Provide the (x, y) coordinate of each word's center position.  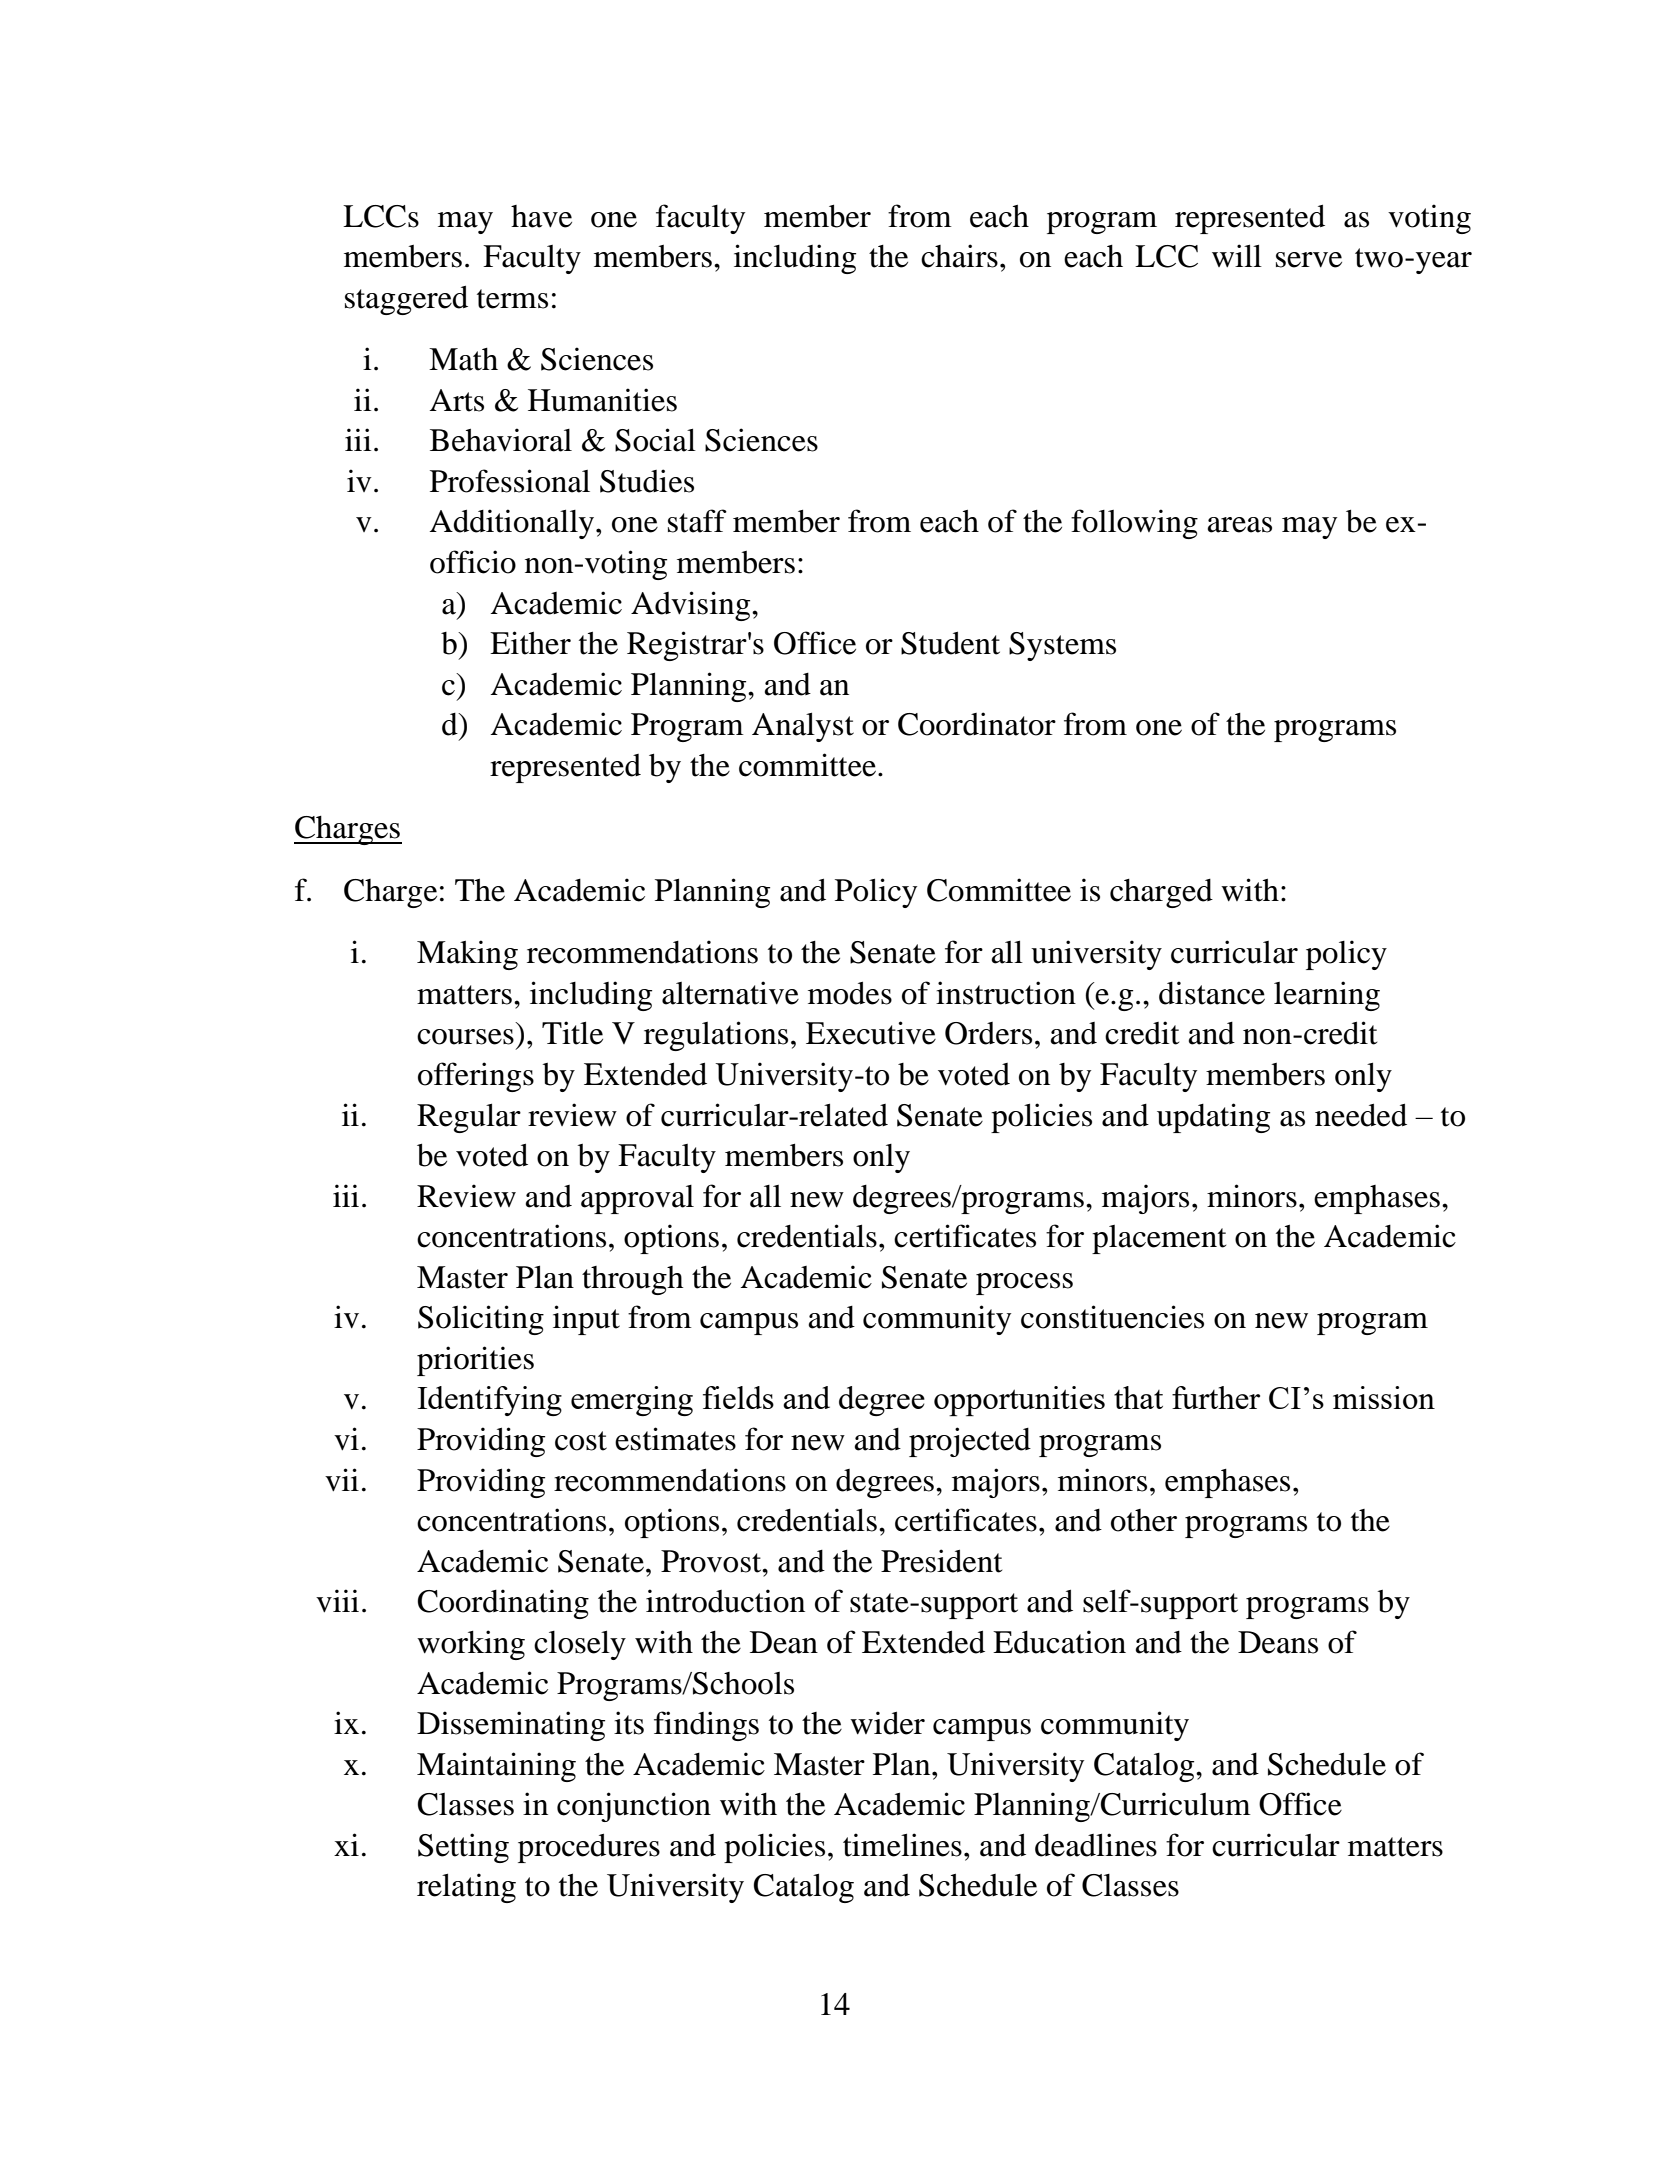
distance (1212, 993)
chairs (959, 256)
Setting (463, 1848)
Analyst (803, 727)
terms (512, 299)
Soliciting (481, 1320)
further (1216, 1397)
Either (530, 643)
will (1237, 255)
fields (738, 1397)
